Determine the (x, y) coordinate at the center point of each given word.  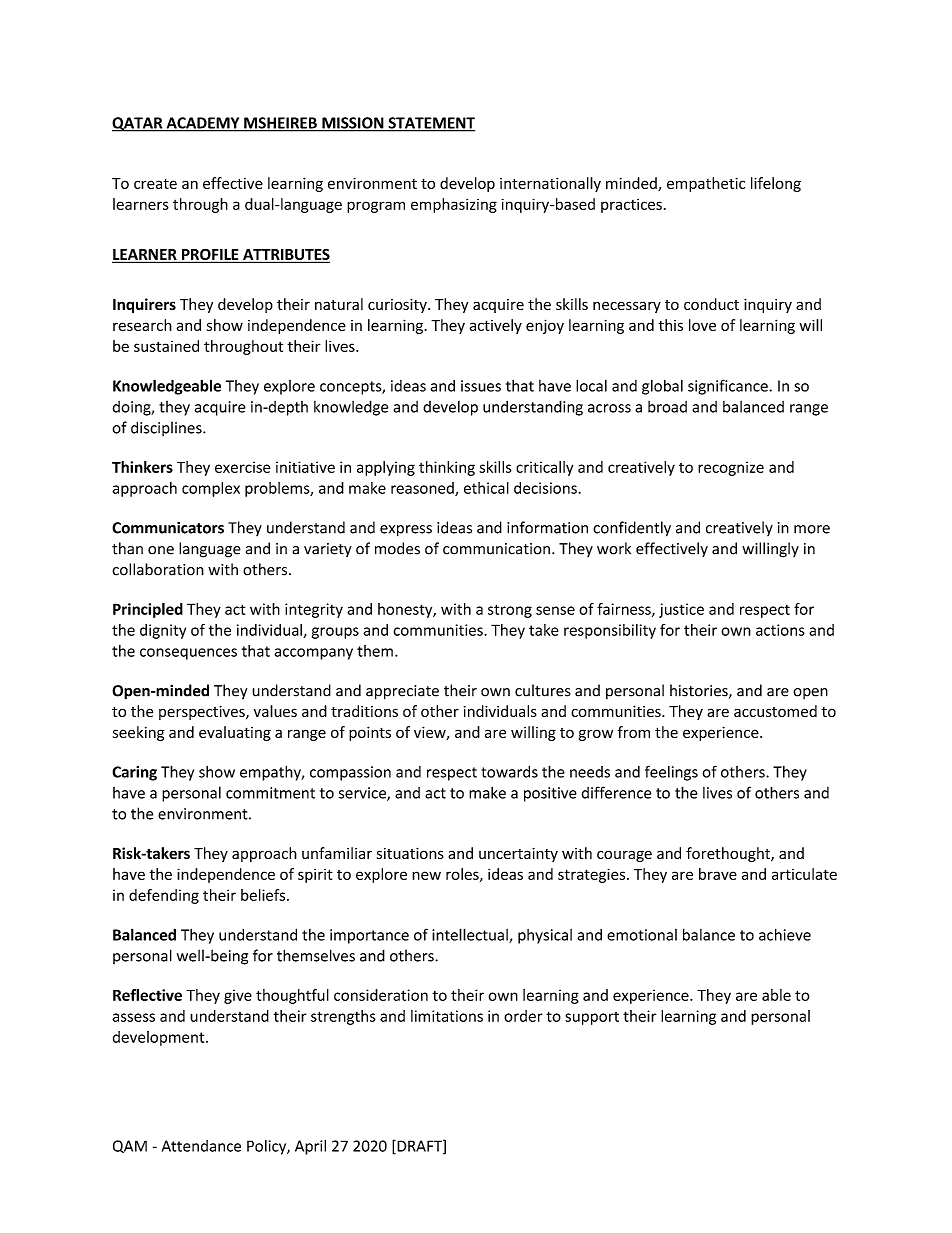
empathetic (706, 184)
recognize (731, 468)
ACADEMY (203, 124)
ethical (486, 488)
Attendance (201, 1146)
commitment (270, 793)
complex (211, 489)
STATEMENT (430, 124)
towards (509, 771)
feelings (671, 773)
